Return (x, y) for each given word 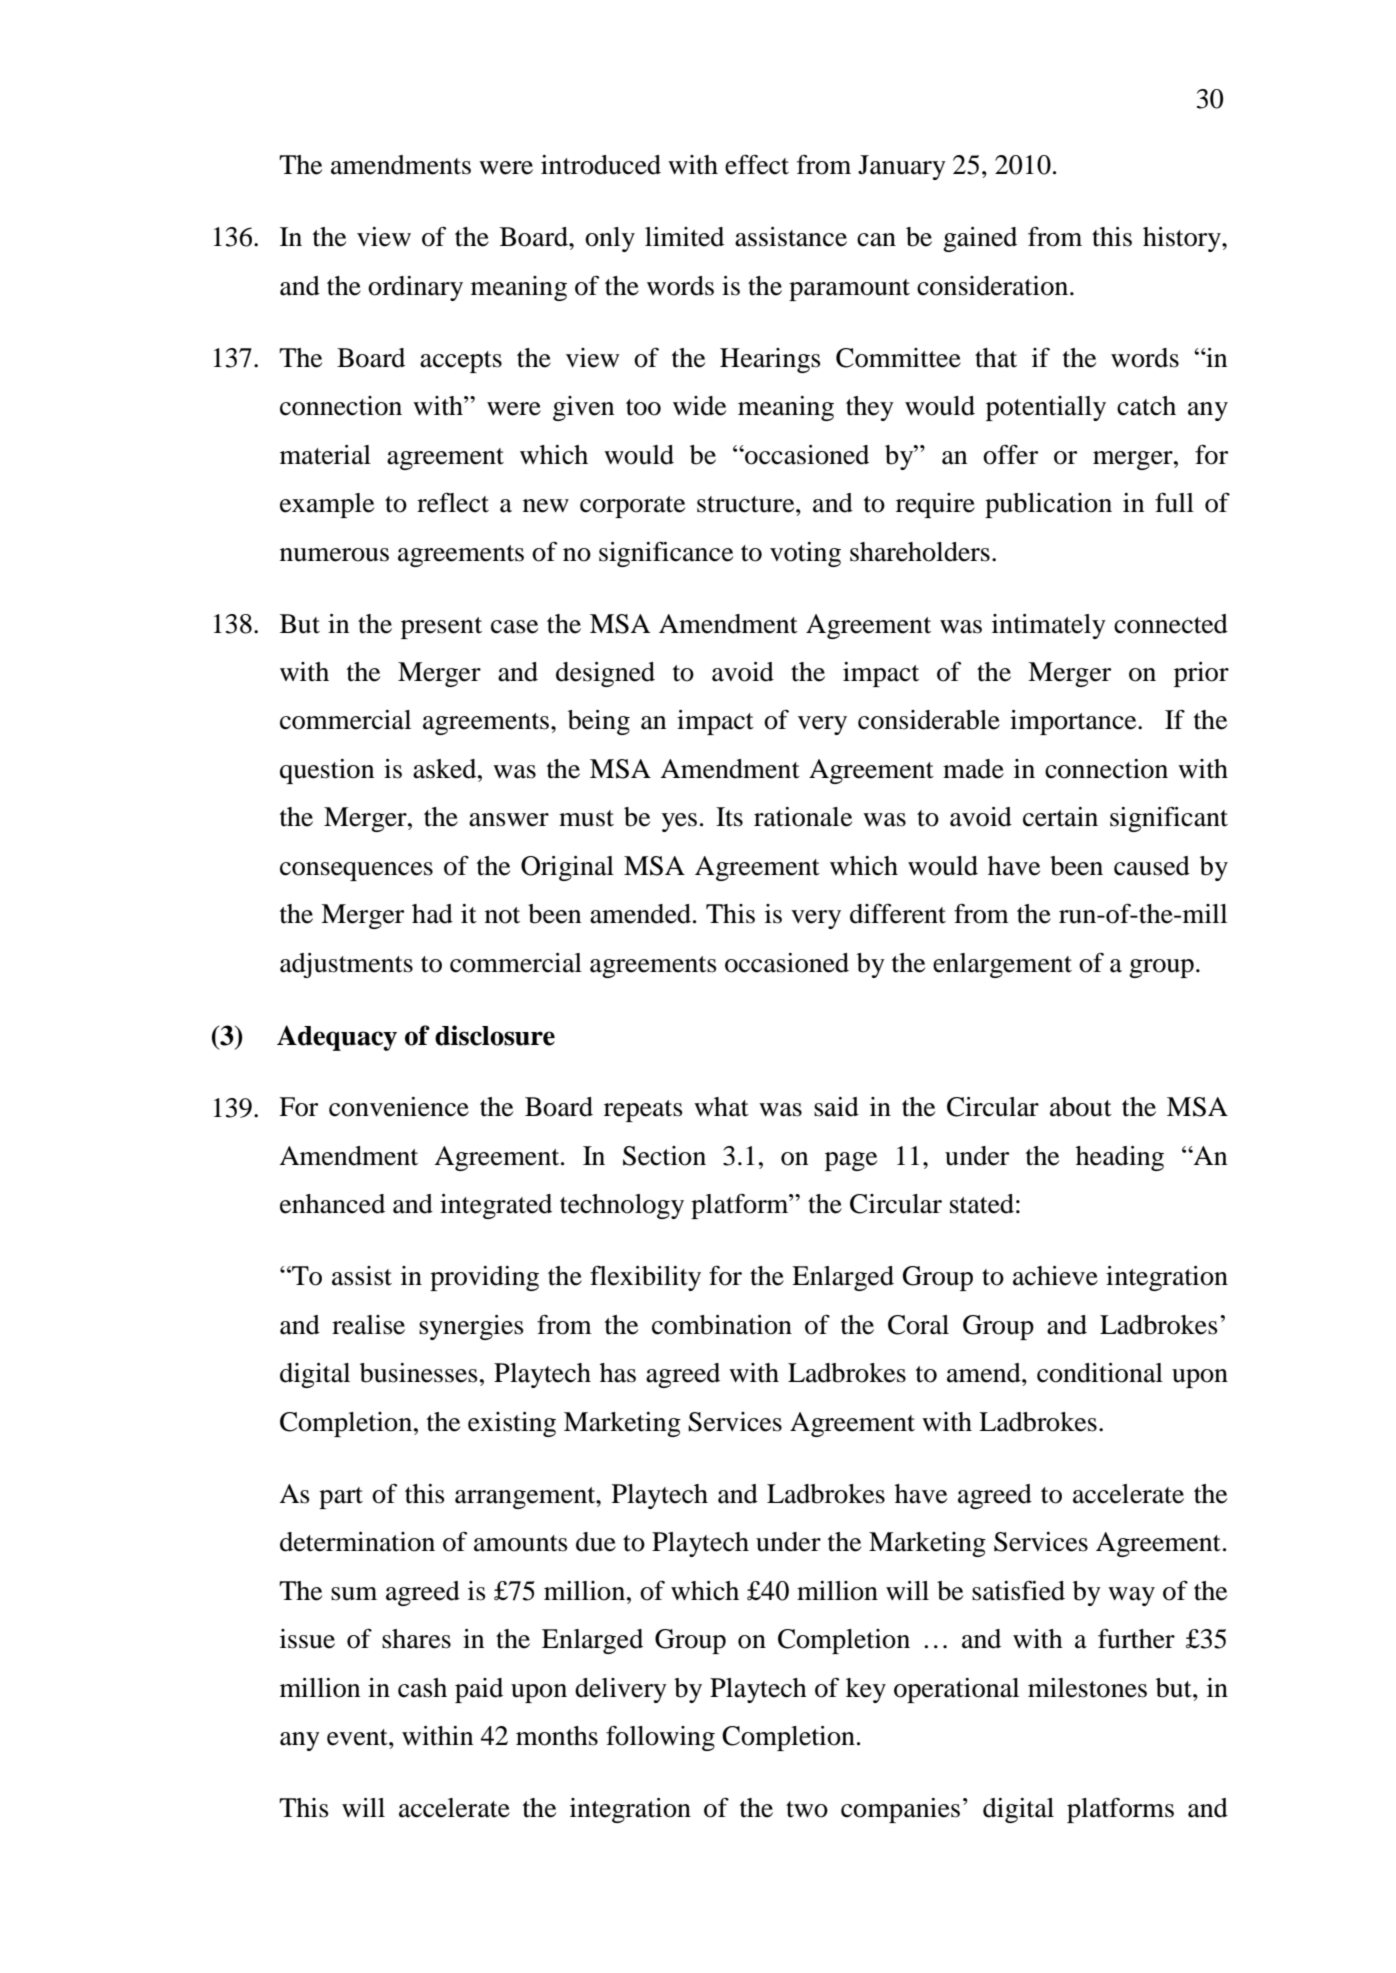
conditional (1100, 1373)
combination (722, 1325)
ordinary (415, 288)
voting (805, 554)
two (807, 1809)
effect (757, 164)
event (358, 1737)
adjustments (346, 965)
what (721, 1107)
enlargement (1002, 965)
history (1183, 239)
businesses (419, 1373)
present (441, 628)
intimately (1049, 626)
